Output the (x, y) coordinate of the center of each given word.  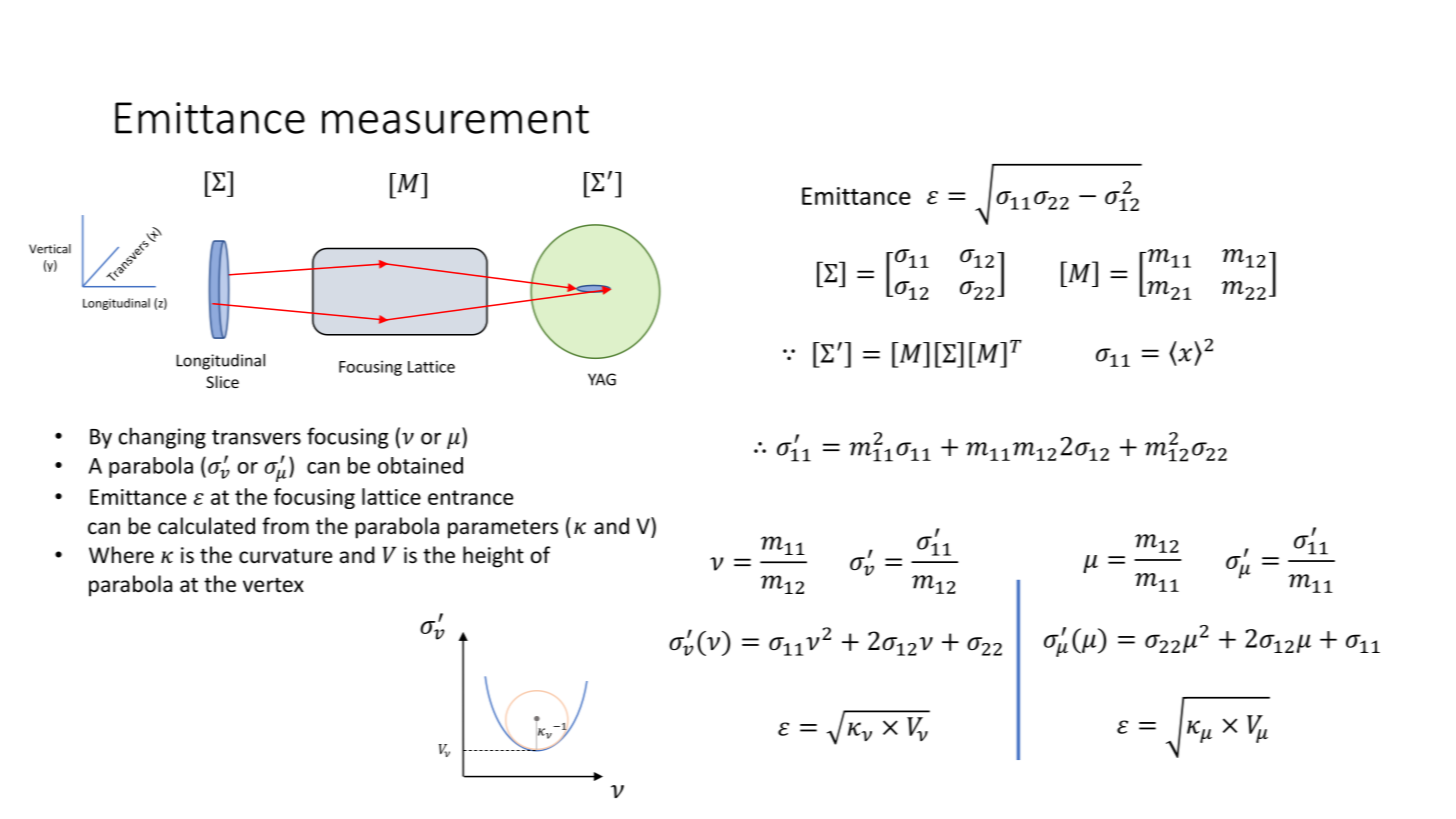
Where (121, 555)
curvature (285, 556)
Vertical (50, 249)
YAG (602, 379)
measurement (455, 119)
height (493, 557)
